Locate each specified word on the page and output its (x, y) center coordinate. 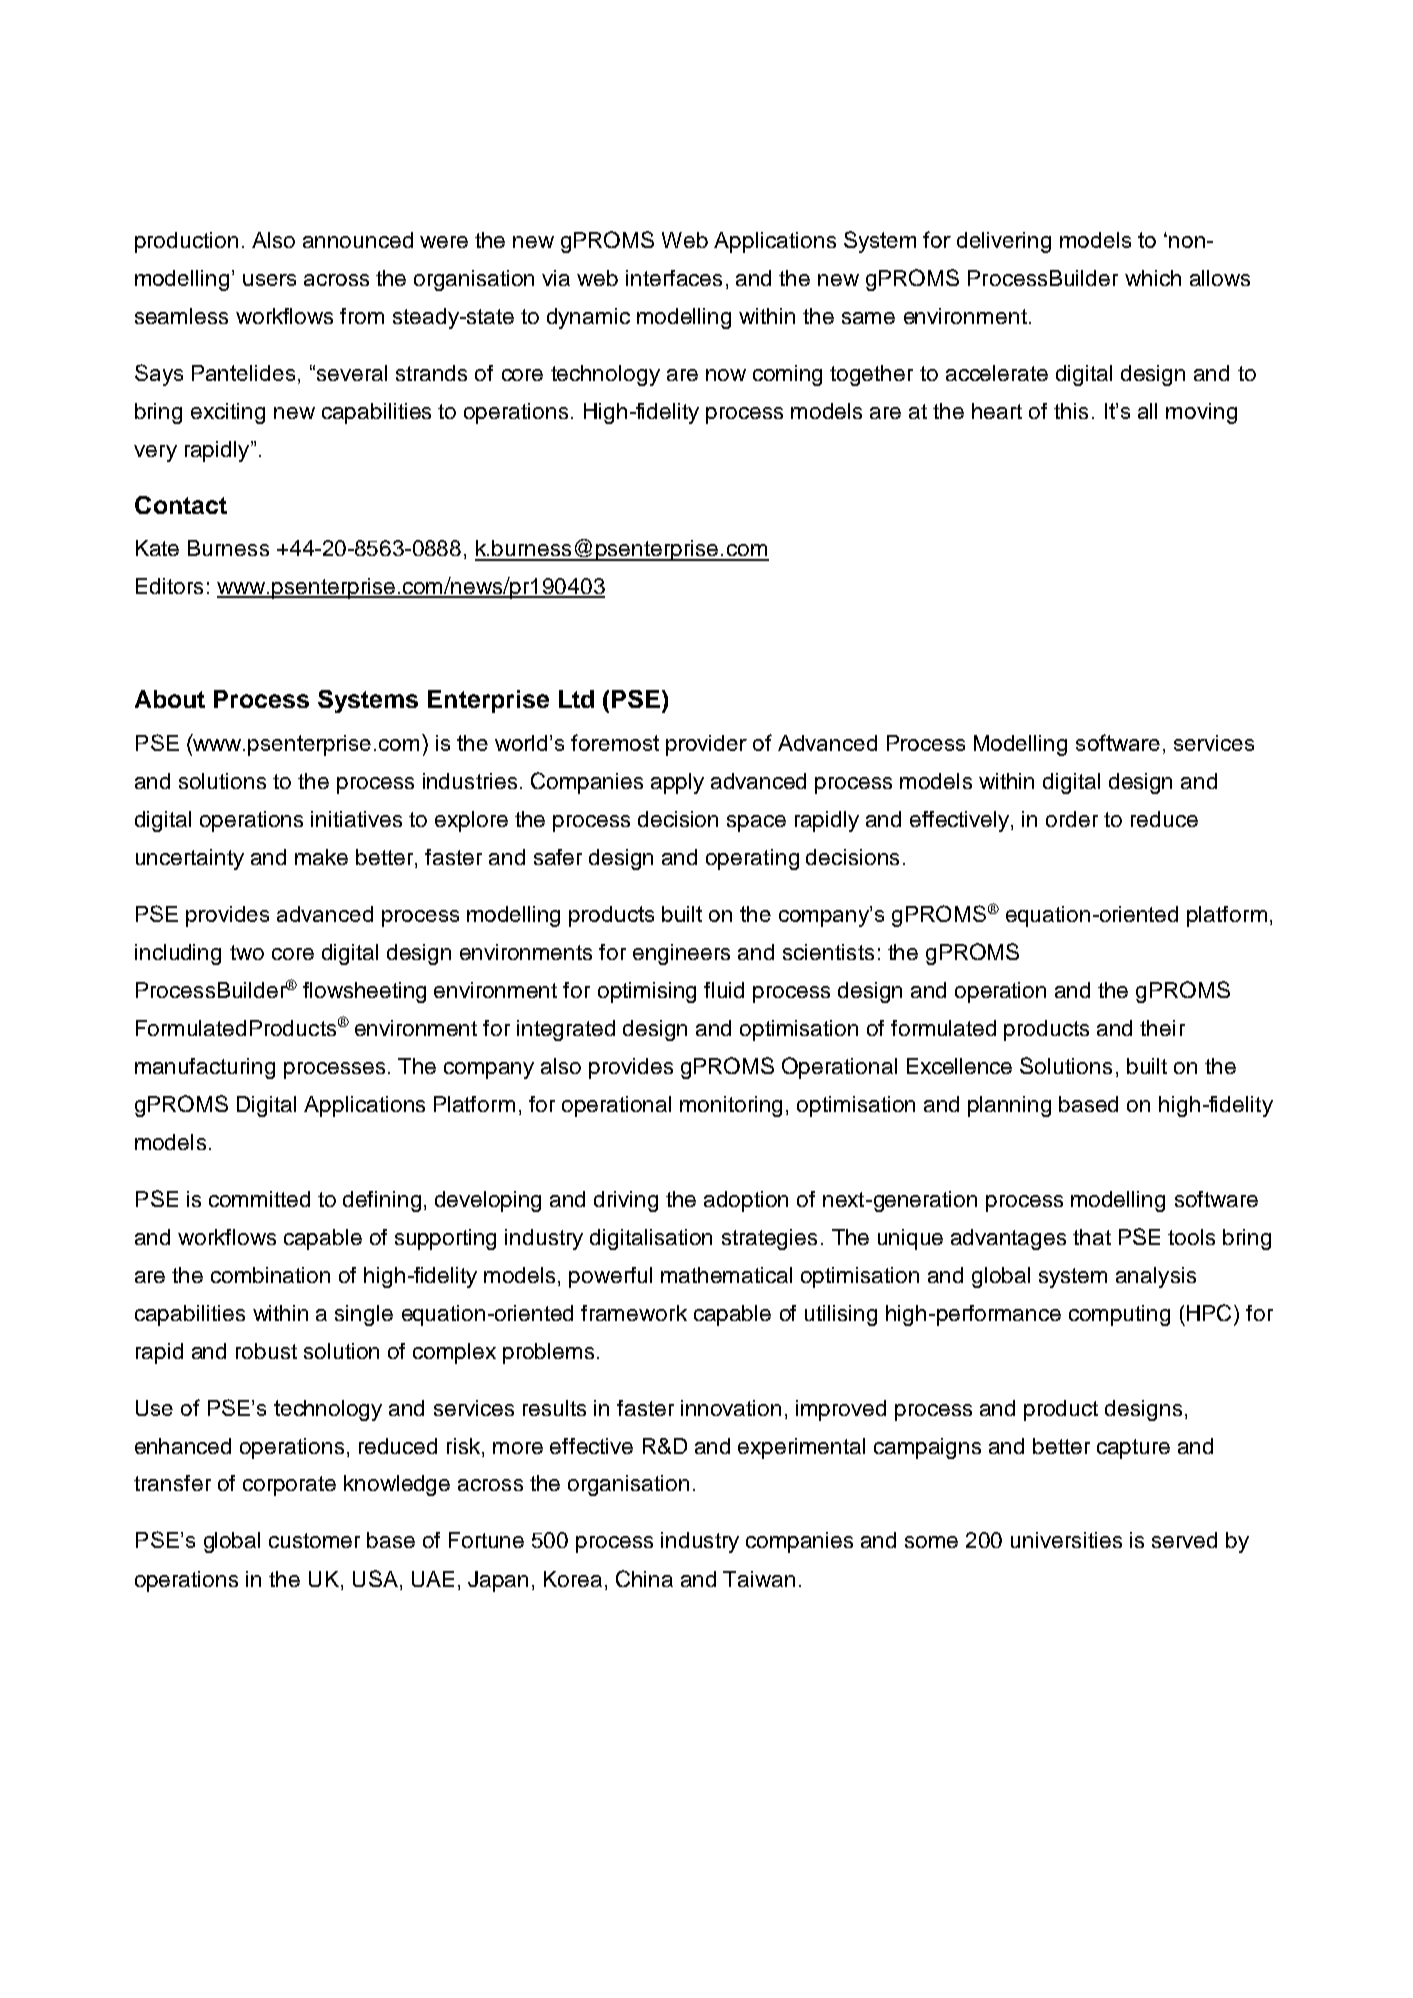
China (644, 1578)
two (247, 952)
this (1071, 411)
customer (314, 1540)
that (1092, 1237)
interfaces (674, 278)
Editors (169, 586)
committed (259, 1199)
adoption (746, 1201)
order (1072, 819)
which (1153, 278)
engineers (681, 954)
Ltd (576, 699)
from (362, 316)
